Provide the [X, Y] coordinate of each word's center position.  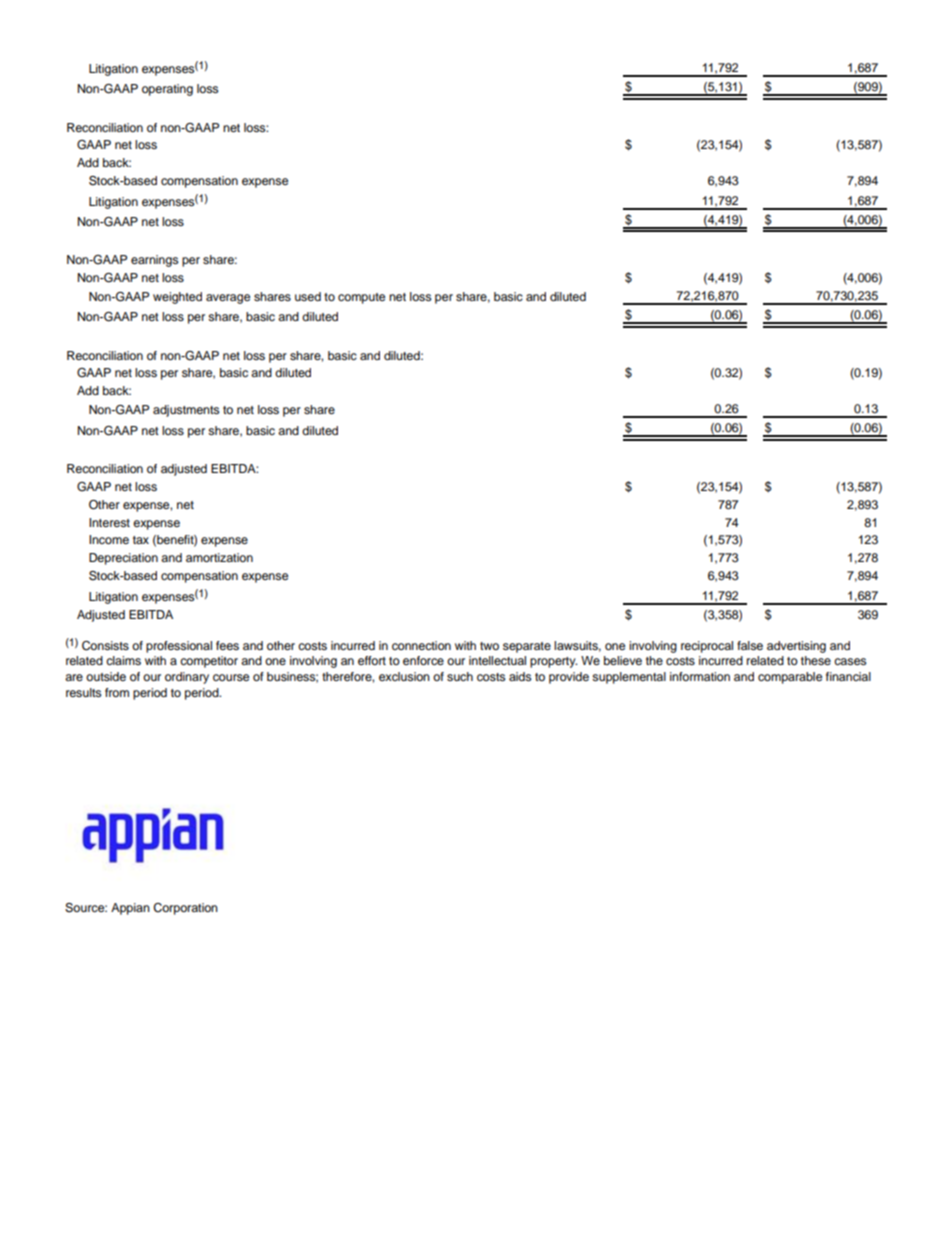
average [228, 299]
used [308, 296]
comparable [790, 678]
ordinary [187, 678]
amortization [219, 557]
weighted [177, 298]
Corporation [185, 909]
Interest [109, 522]
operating [167, 90]
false [750, 645]
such [460, 676]
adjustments [186, 411]
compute [361, 298]
